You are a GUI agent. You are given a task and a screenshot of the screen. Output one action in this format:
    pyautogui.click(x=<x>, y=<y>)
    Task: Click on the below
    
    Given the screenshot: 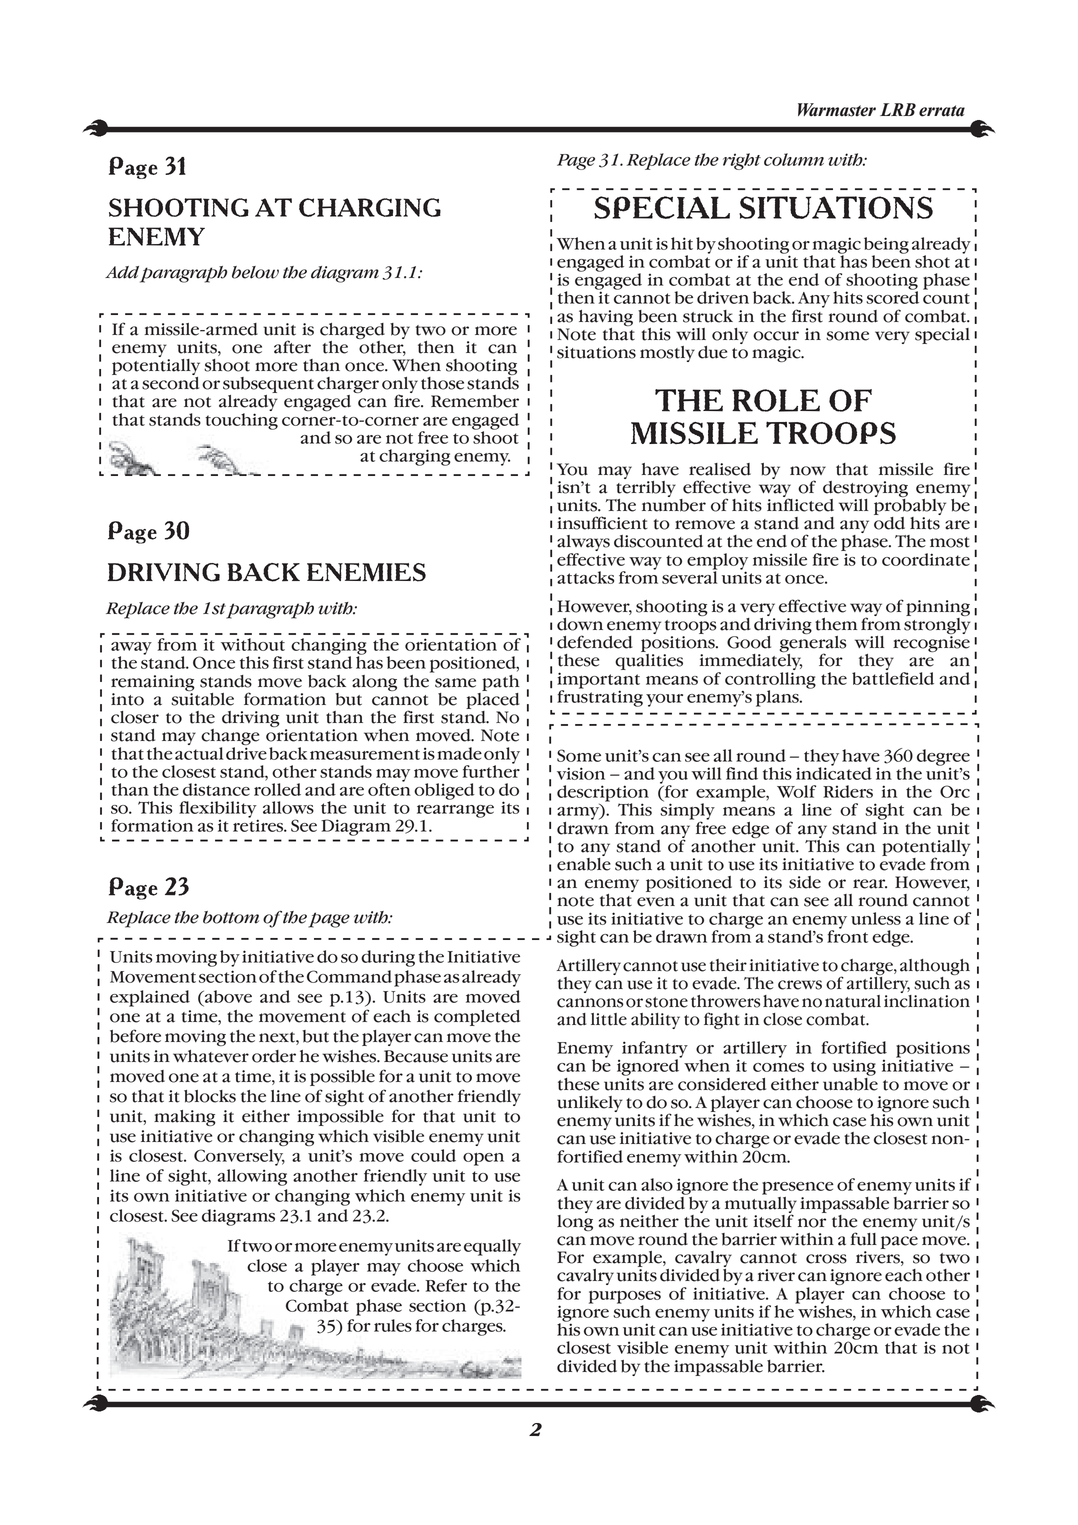 What is the action you would take?
    pyautogui.click(x=255, y=272)
